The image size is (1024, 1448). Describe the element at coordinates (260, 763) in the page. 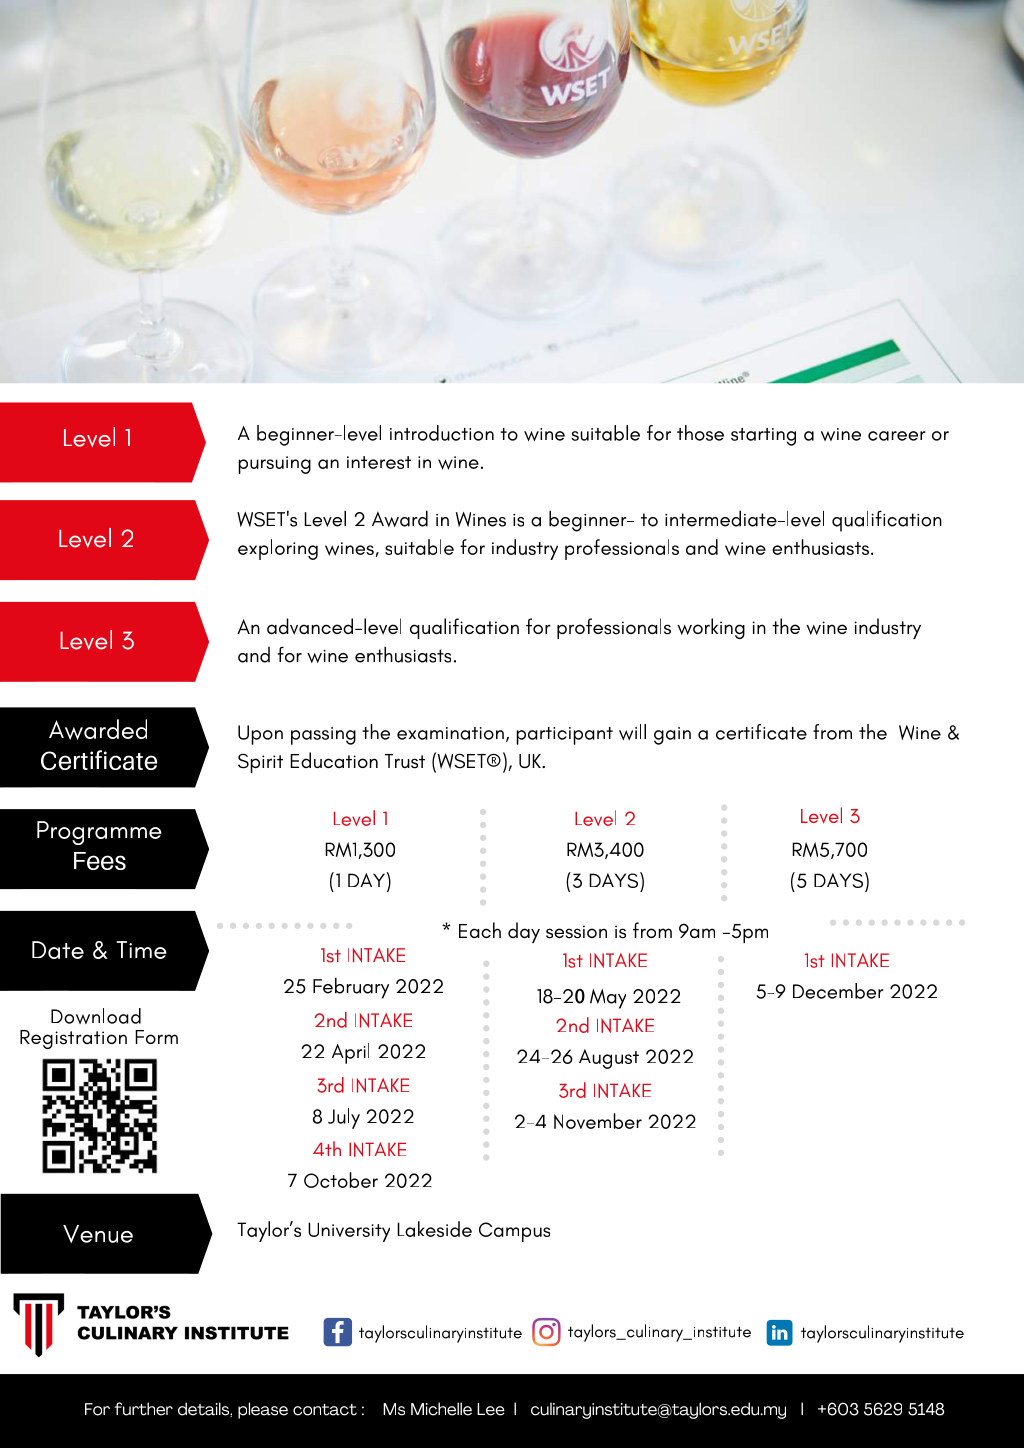

I see `Spirit` at that location.
